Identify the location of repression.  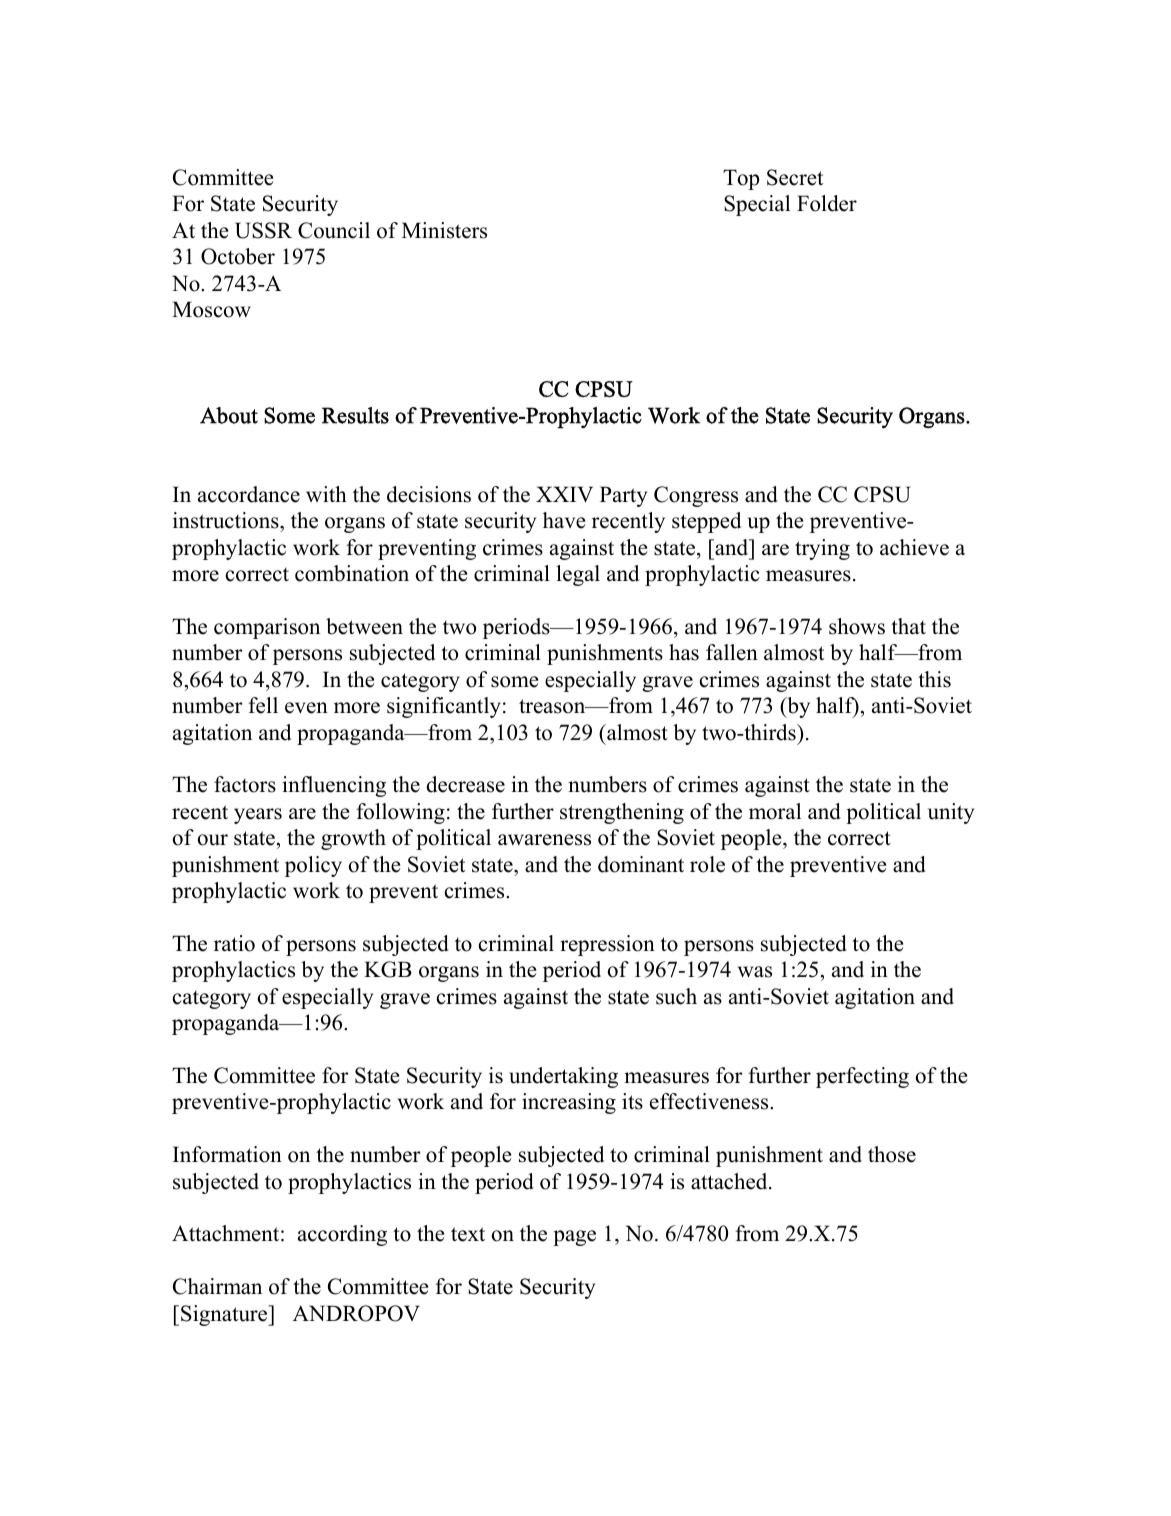
(607, 945).
